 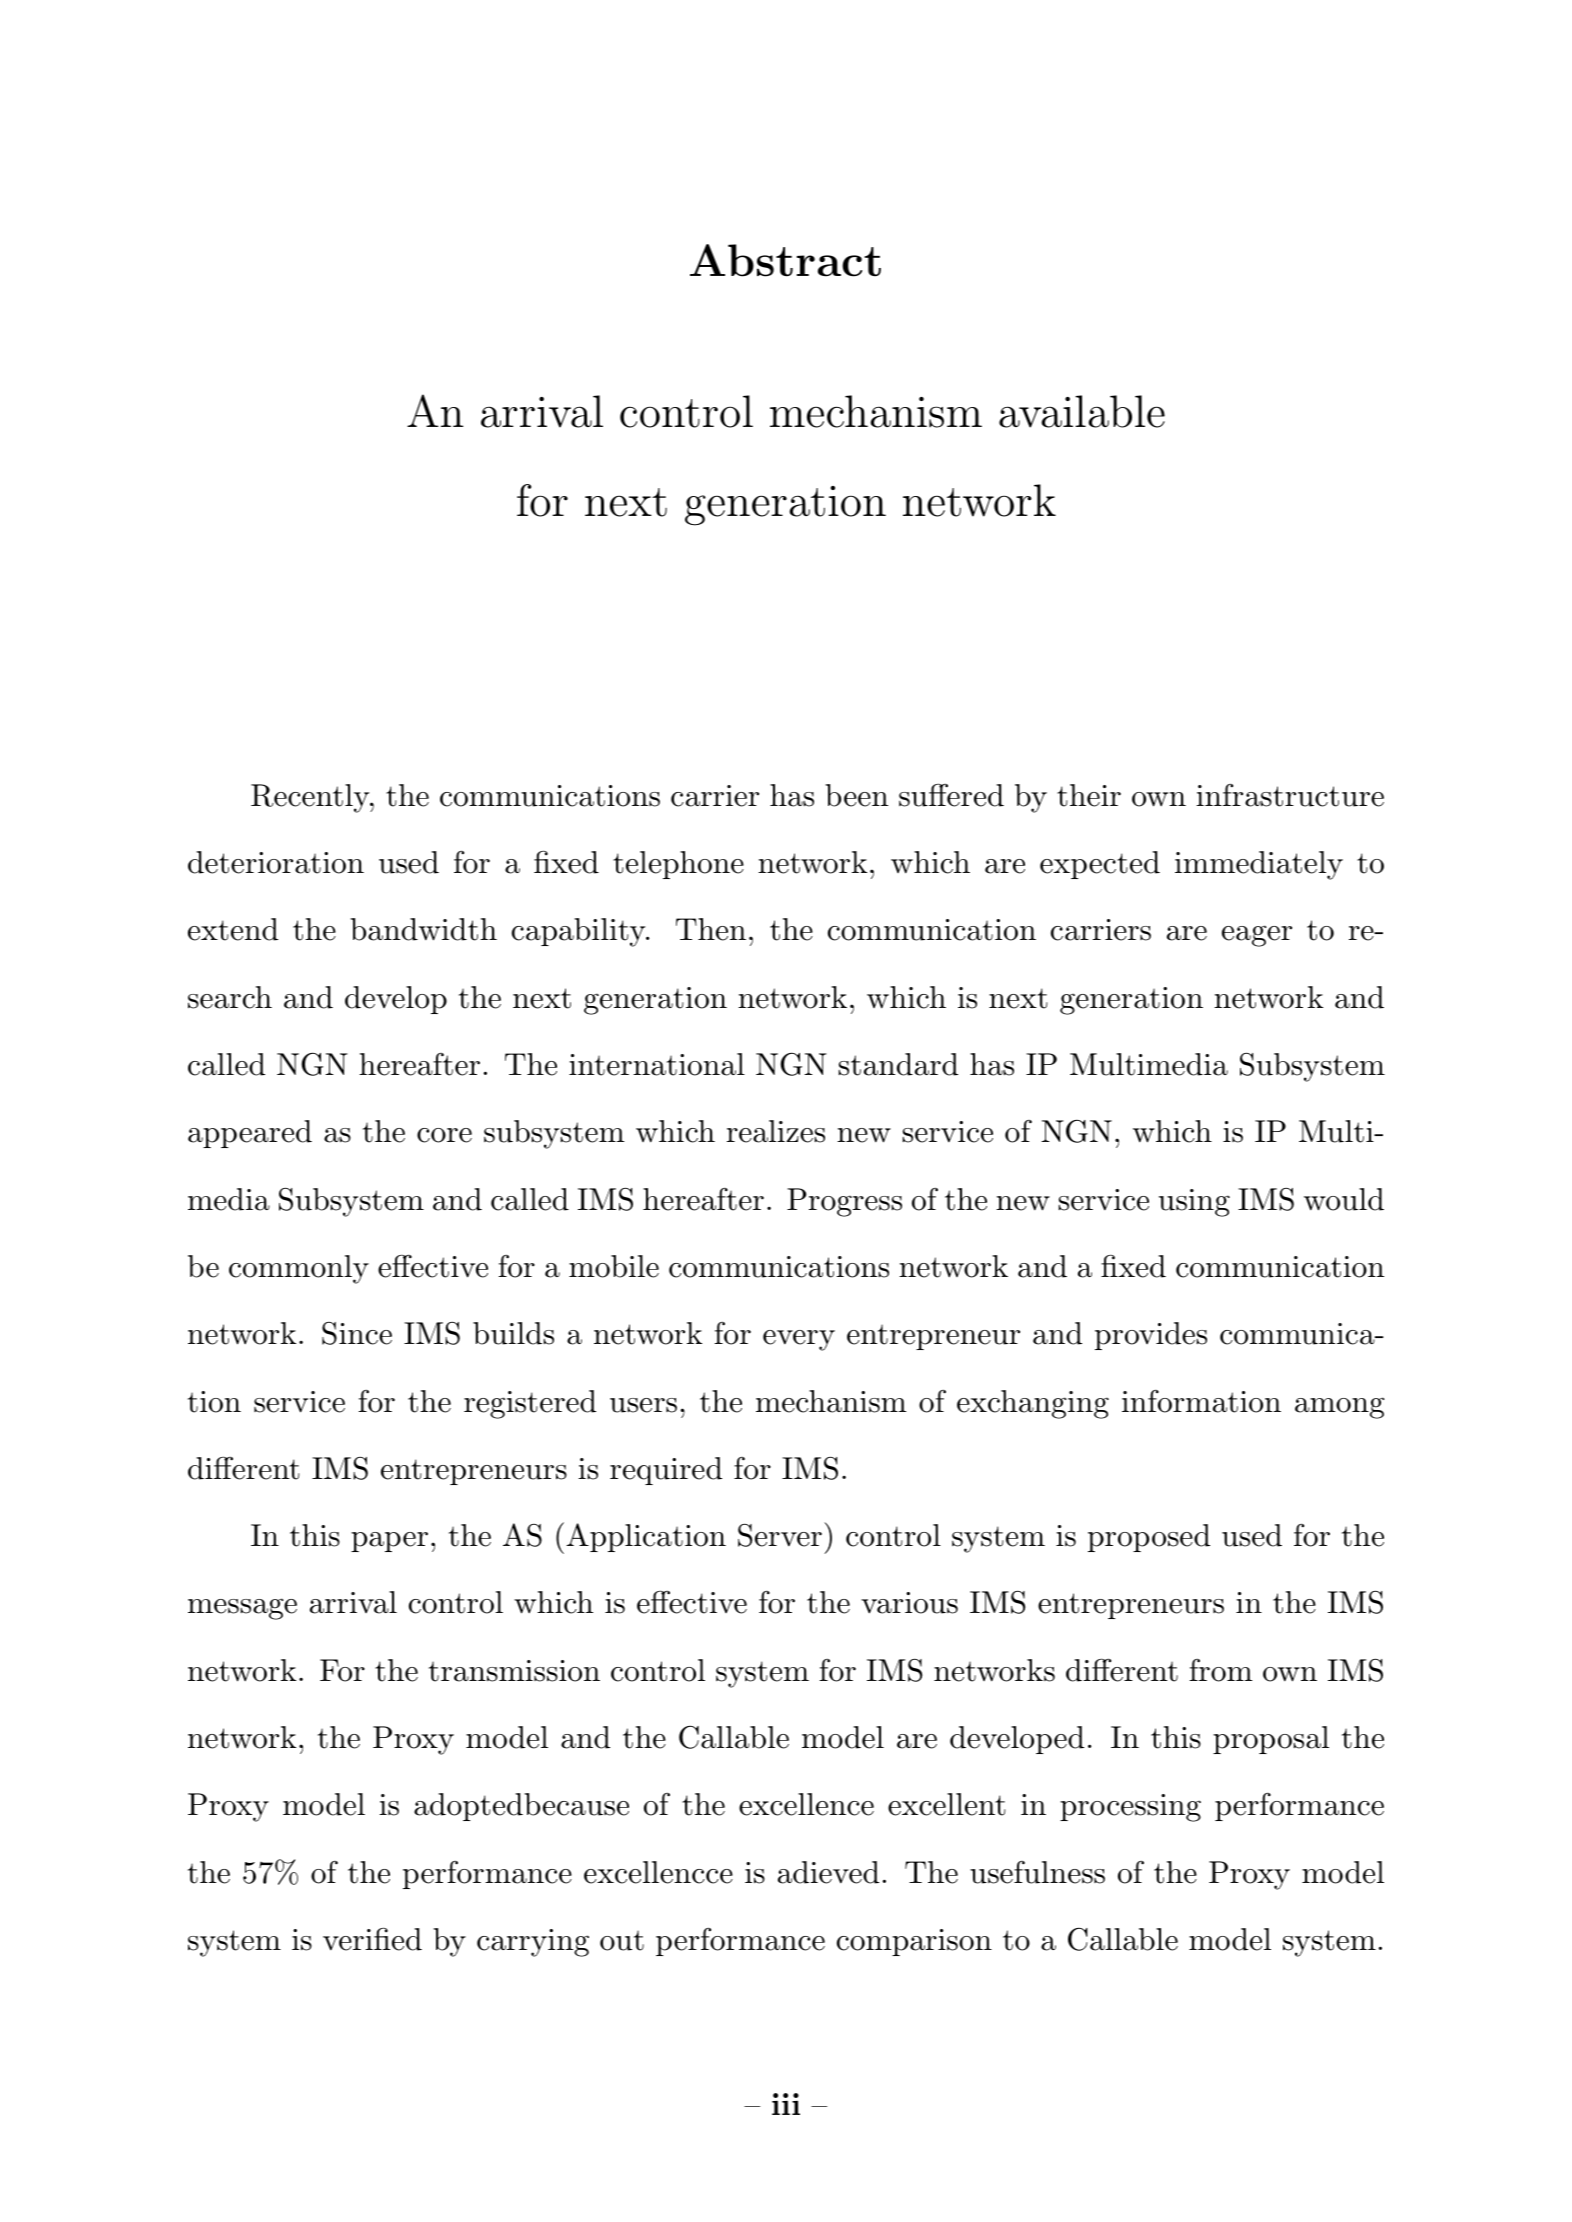 What do you see at coordinates (785, 260) in the image?
I see `Abstract` at bounding box center [785, 260].
